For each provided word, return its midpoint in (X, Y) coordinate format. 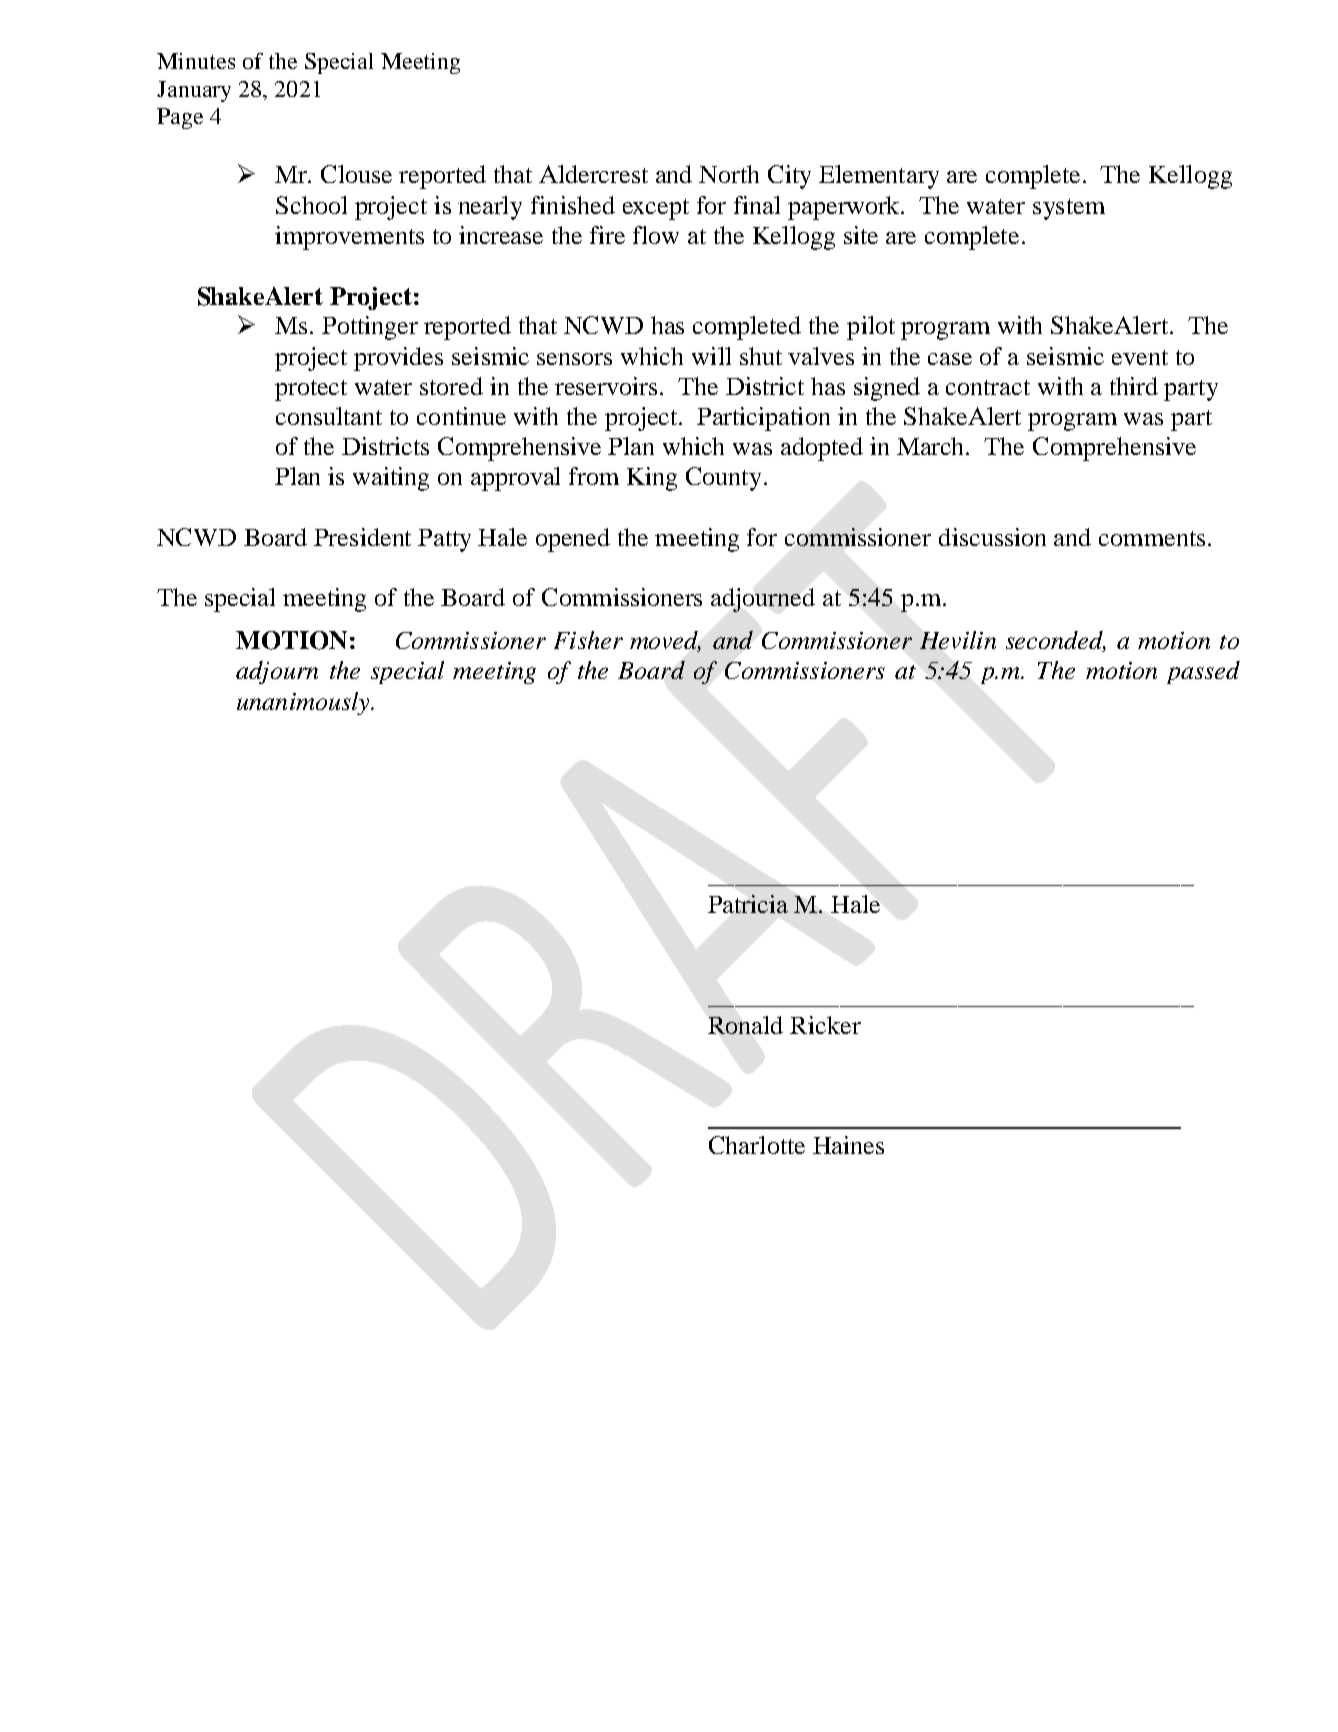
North (729, 174)
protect (311, 390)
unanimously (304, 703)
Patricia (748, 904)
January (194, 91)
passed (1203, 672)
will (711, 356)
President (362, 537)
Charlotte (757, 1145)
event (1140, 357)
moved (665, 641)
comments (1152, 538)
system (1069, 209)
